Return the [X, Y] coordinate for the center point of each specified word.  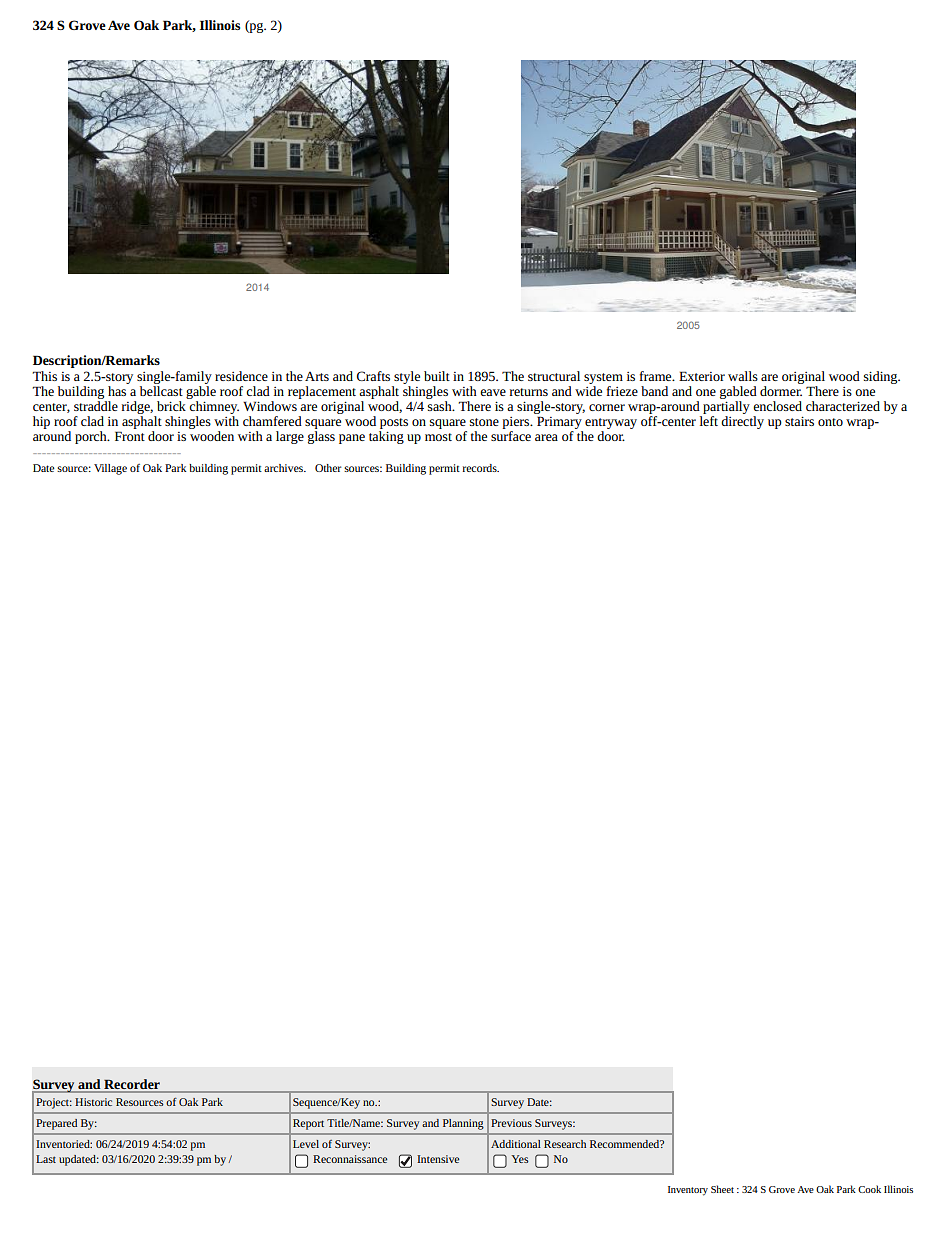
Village [110, 469]
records [481, 468]
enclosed [777, 406]
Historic [93, 1102]
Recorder [132, 1085]
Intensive [438, 1159]
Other [328, 468]
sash [441, 406]
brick [171, 406]
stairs [799, 421]
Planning [463, 1124]
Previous [511, 1123]
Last [46, 1159]
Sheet [722, 1189]
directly [742, 422]
